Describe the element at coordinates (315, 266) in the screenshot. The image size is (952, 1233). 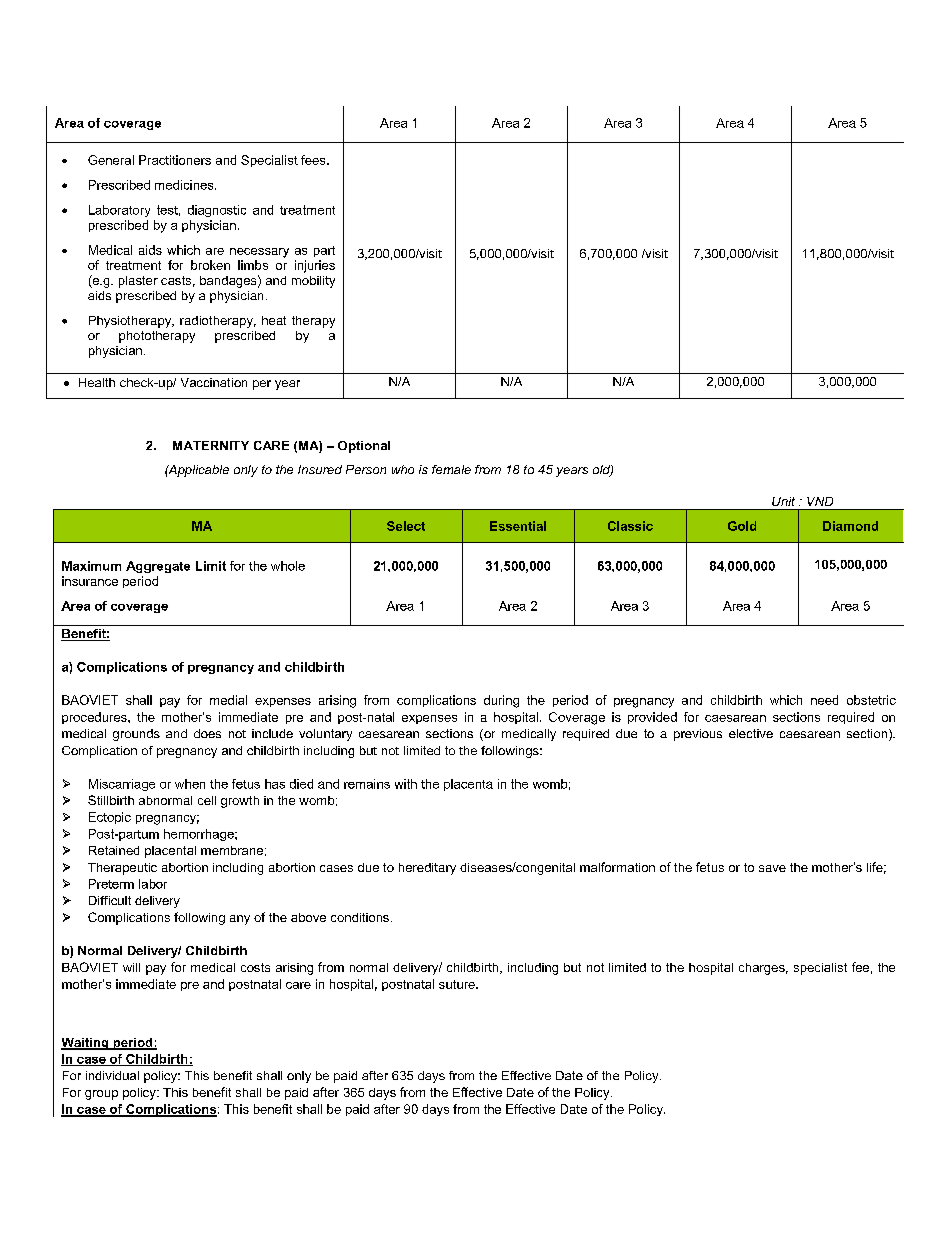
I see `injuries` at that location.
